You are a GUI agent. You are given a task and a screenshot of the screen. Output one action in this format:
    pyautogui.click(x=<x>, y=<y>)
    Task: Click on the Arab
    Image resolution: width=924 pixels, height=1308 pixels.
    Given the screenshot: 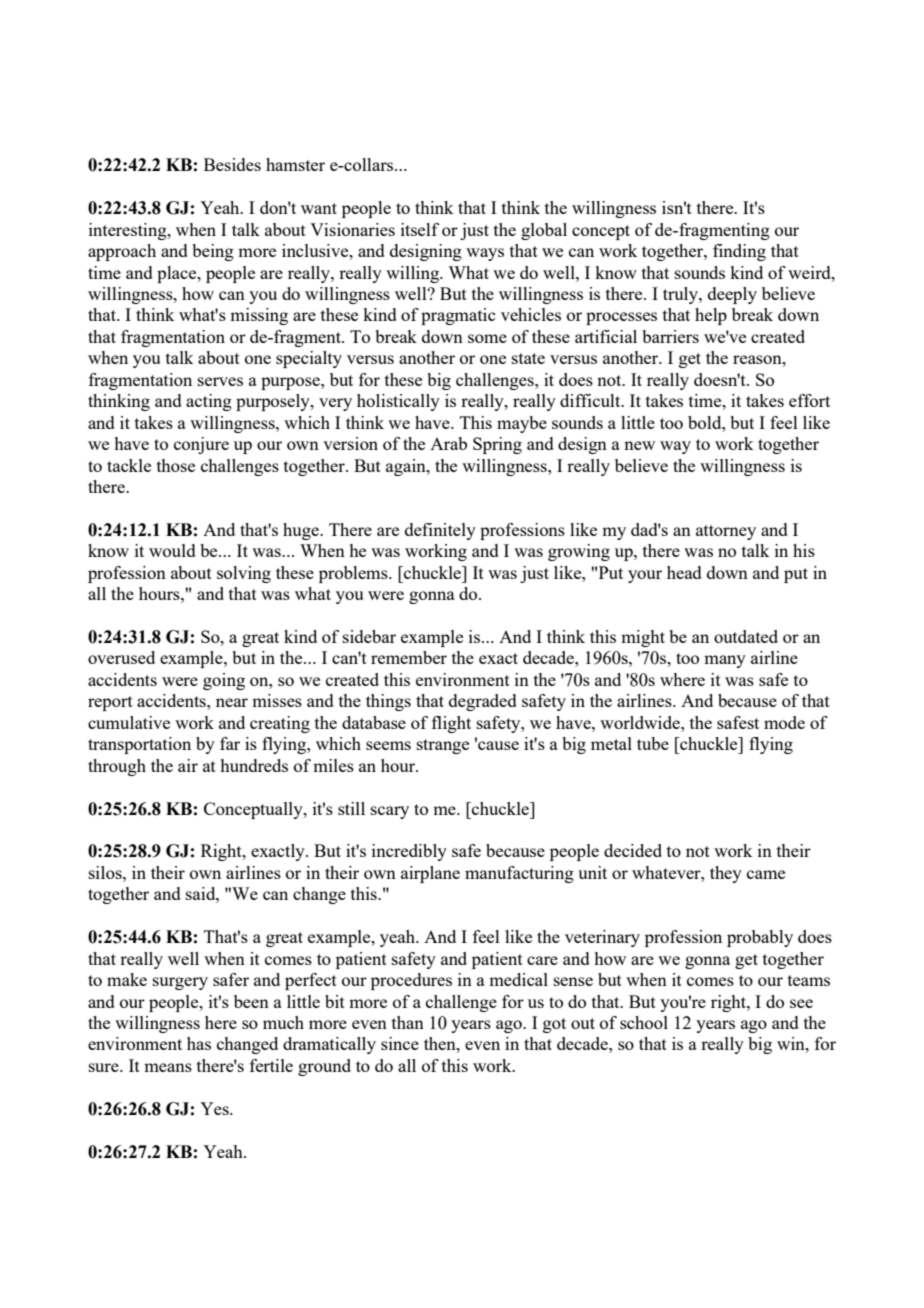 What is the action you would take?
    pyautogui.click(x=448, y=443)
